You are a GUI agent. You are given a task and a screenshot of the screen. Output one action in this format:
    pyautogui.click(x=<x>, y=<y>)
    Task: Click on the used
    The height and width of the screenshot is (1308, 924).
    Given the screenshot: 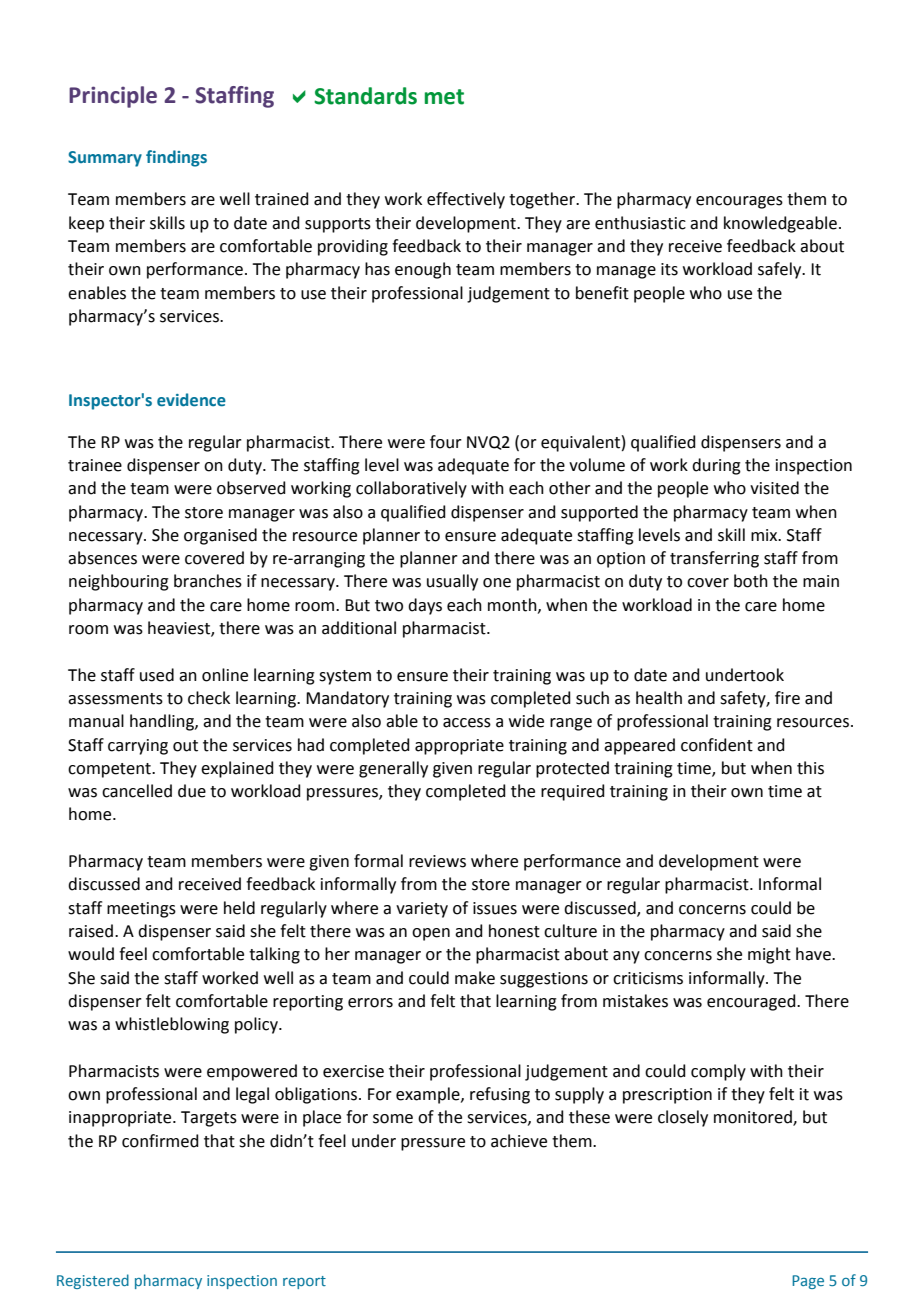 What is the action you would take?
    pyautogui.click(x=157, y=675)
